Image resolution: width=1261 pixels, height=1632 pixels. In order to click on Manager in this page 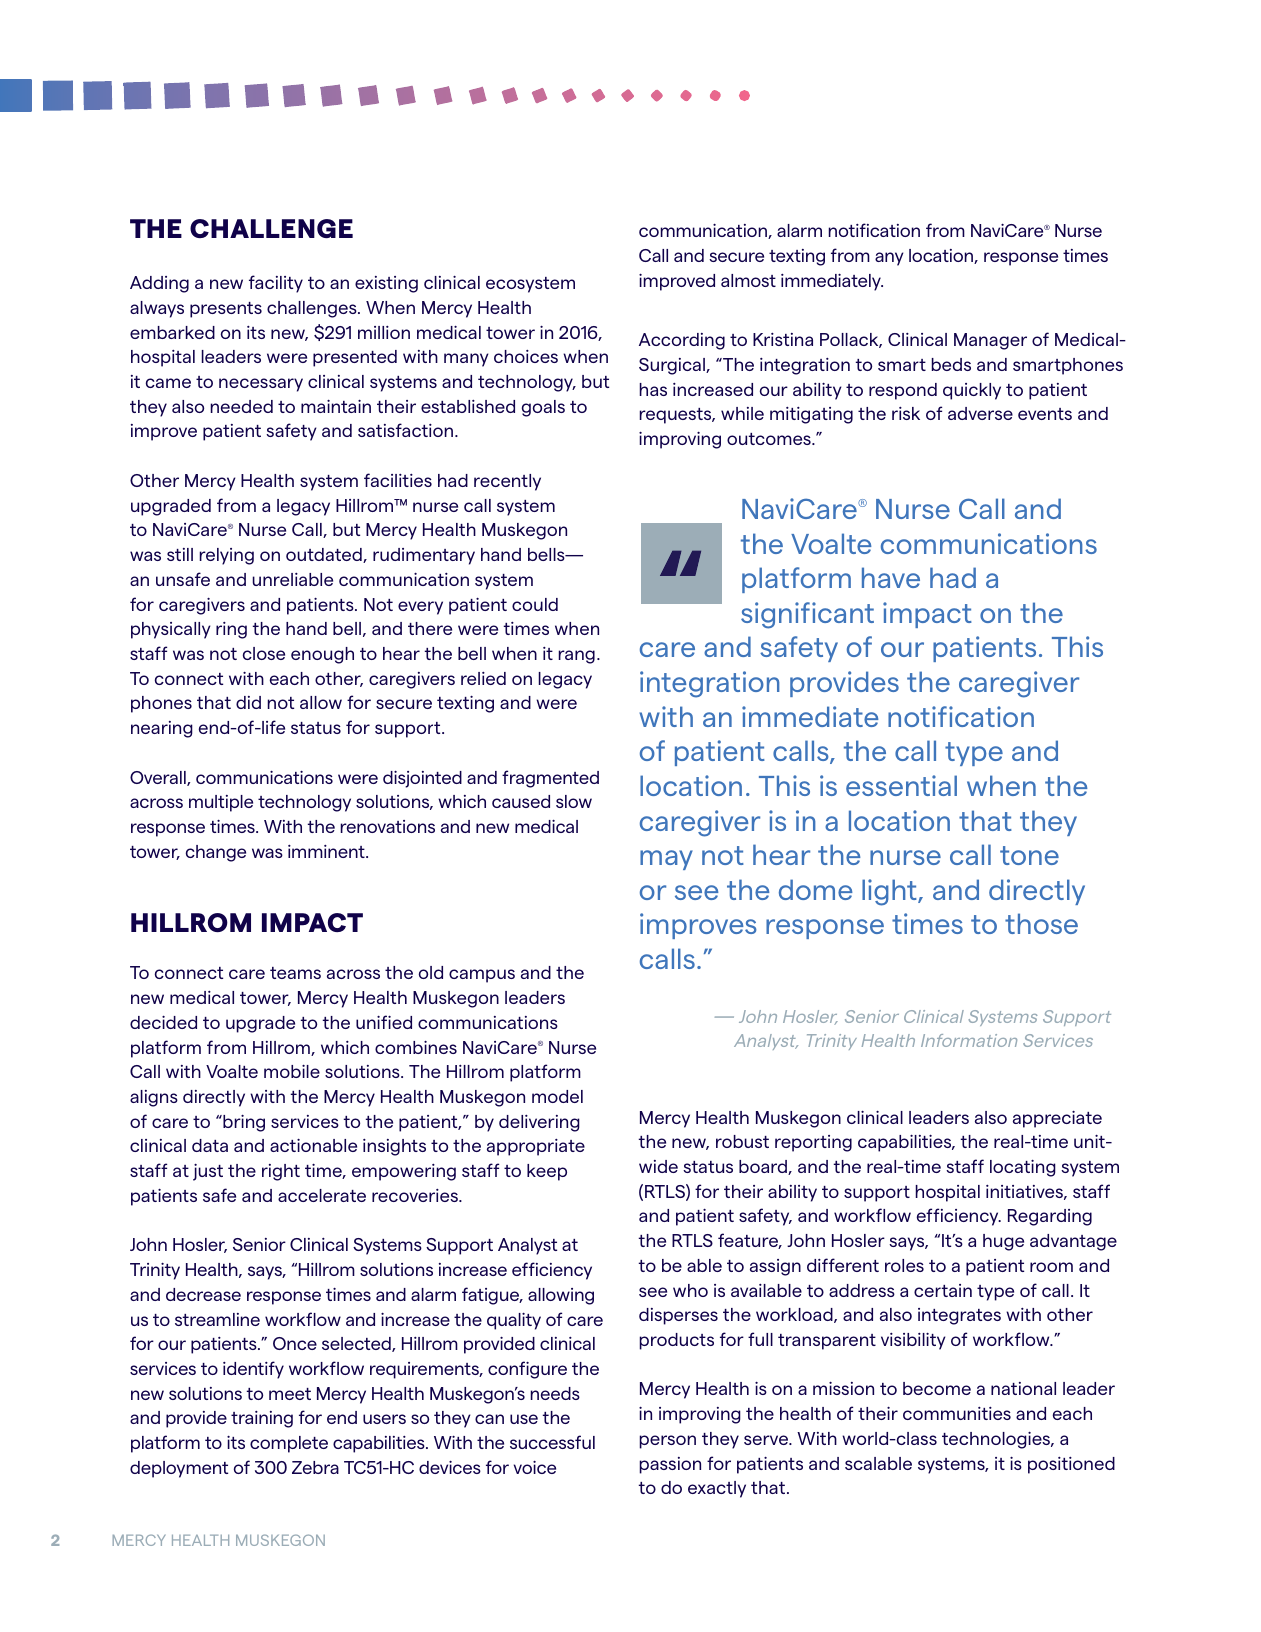, I will do `click(990, 341)`.
